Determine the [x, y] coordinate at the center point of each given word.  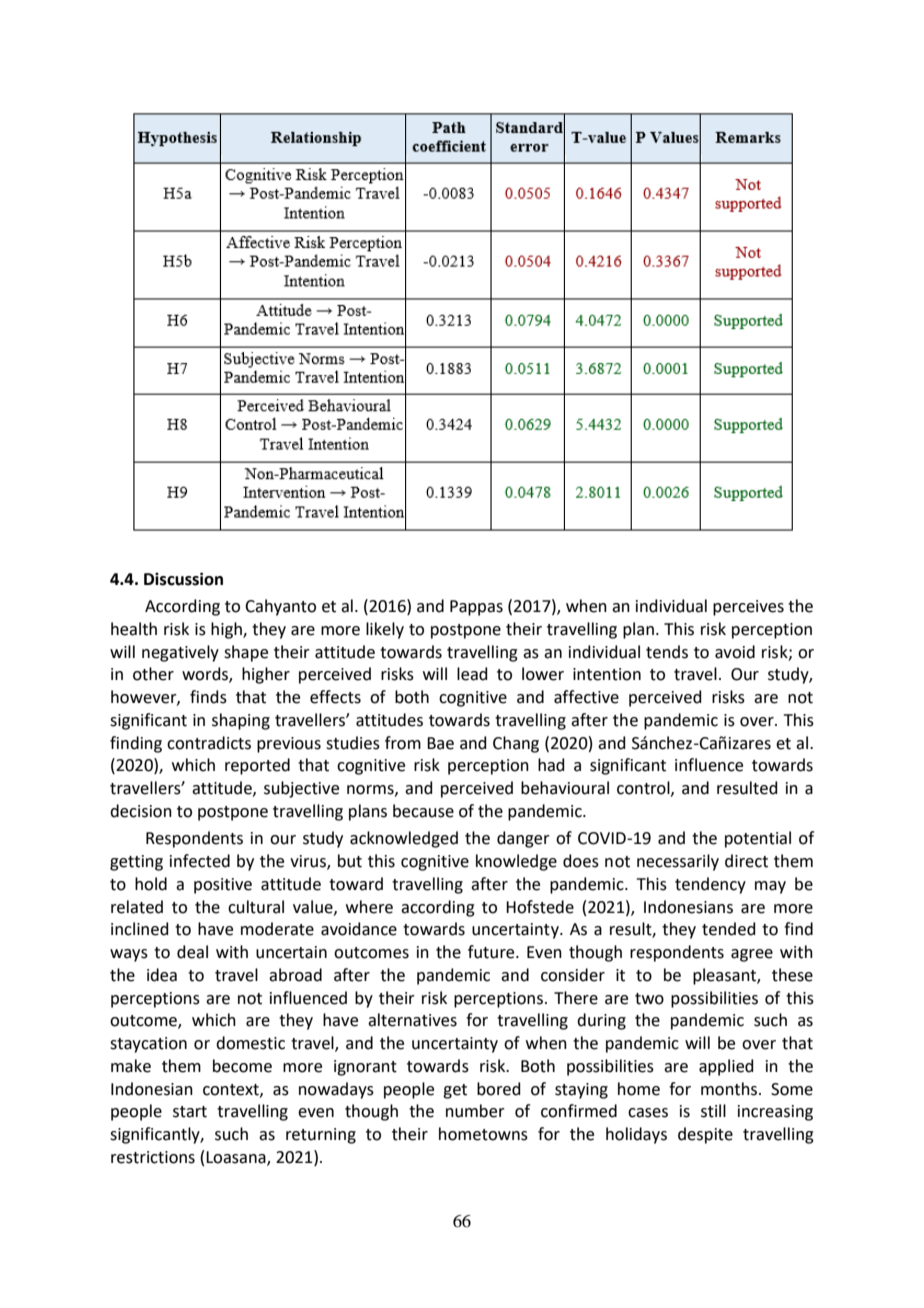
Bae [440, 743]
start [190, 1112]
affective [586, 697]
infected [200, 861]
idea [162, 975]
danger [523, 839]
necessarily [678, 862]
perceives [748, 608]
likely [385, 630]
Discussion [183, 579]
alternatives [412, 1020]
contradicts [209, 743]
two [649, 999]
